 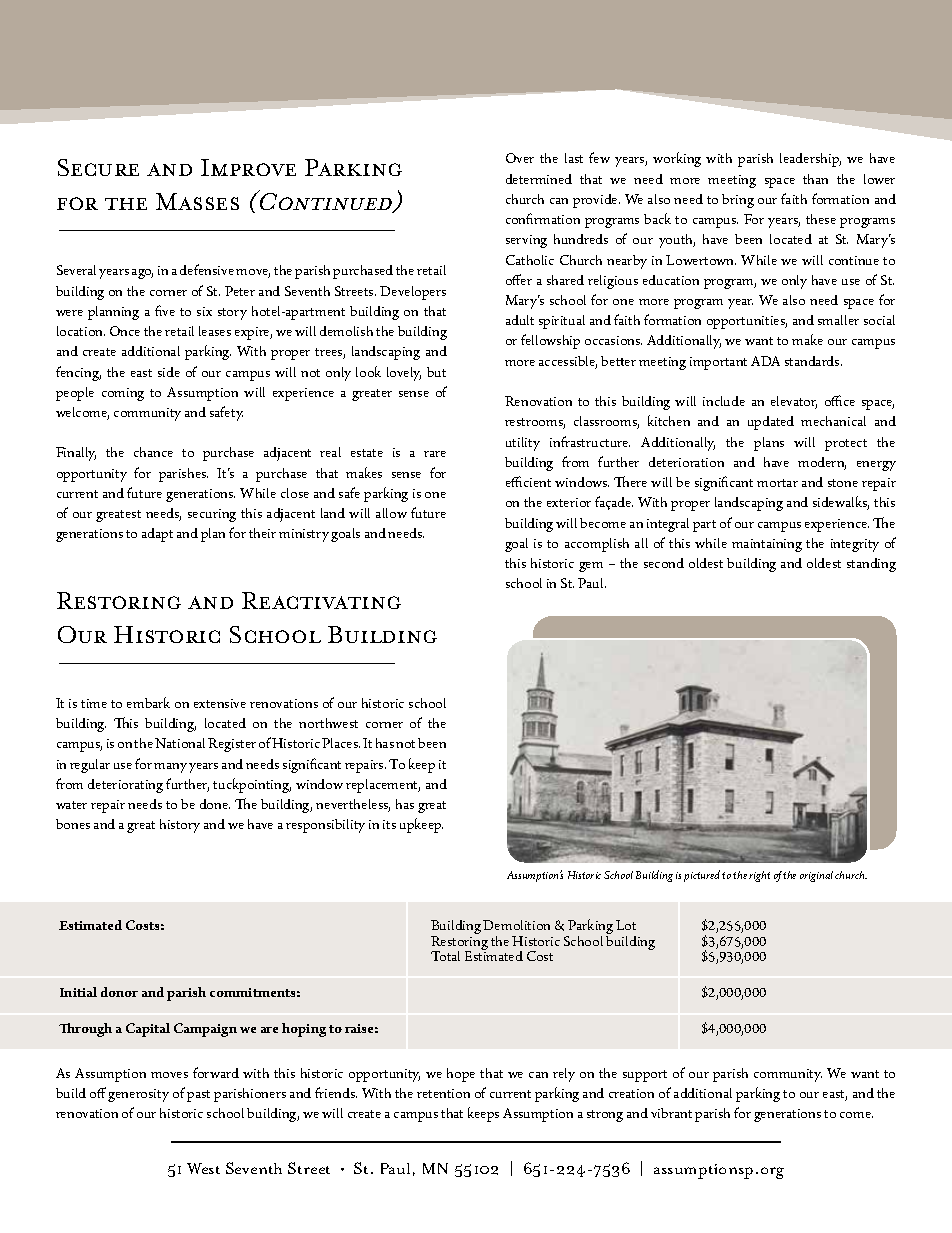 What do you see at coordinates (871, 565) in the screenshot?
I see `standing` at bounding box center [871, 565].
